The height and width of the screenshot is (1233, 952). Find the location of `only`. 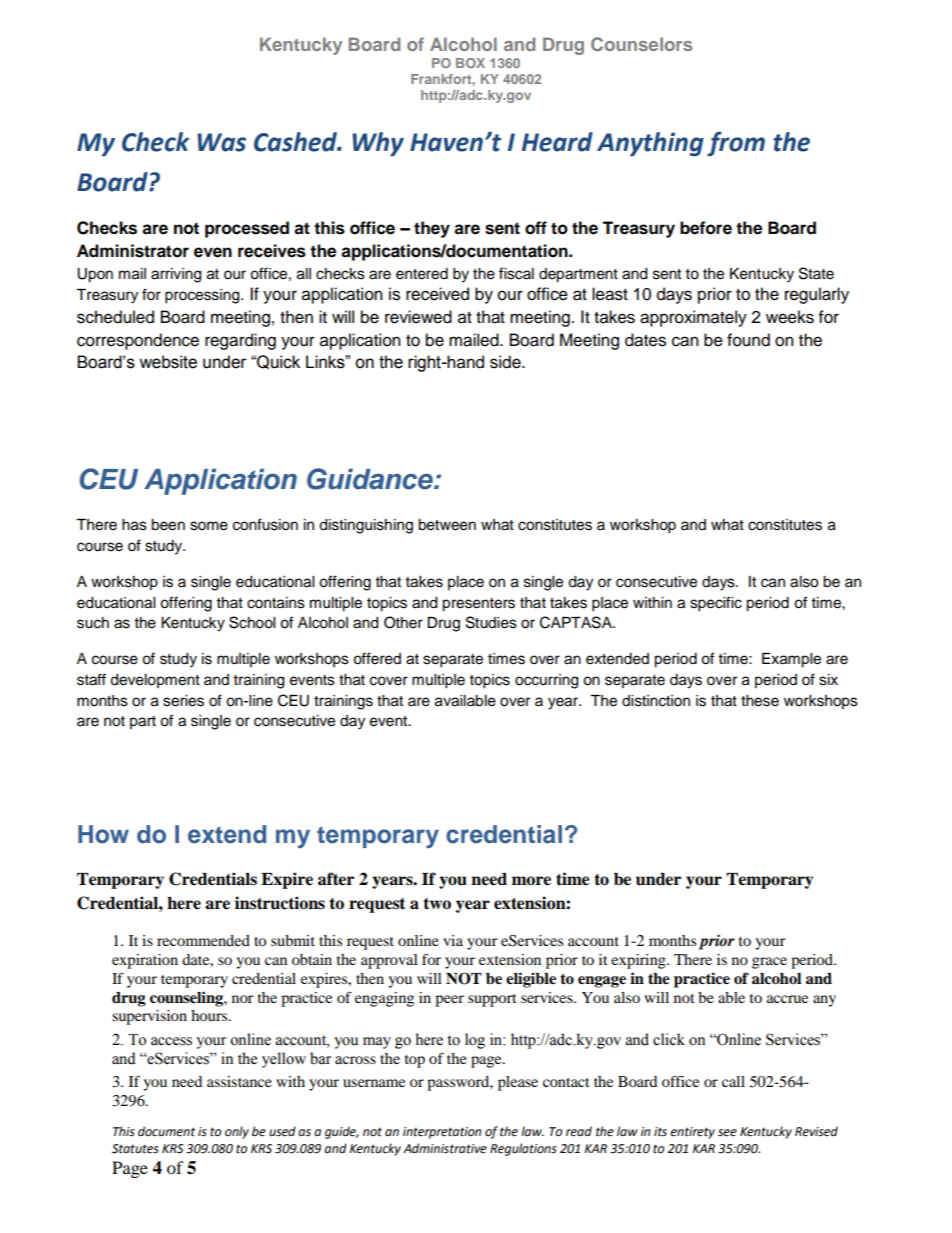

only is located at coordinates (237, 1132).
